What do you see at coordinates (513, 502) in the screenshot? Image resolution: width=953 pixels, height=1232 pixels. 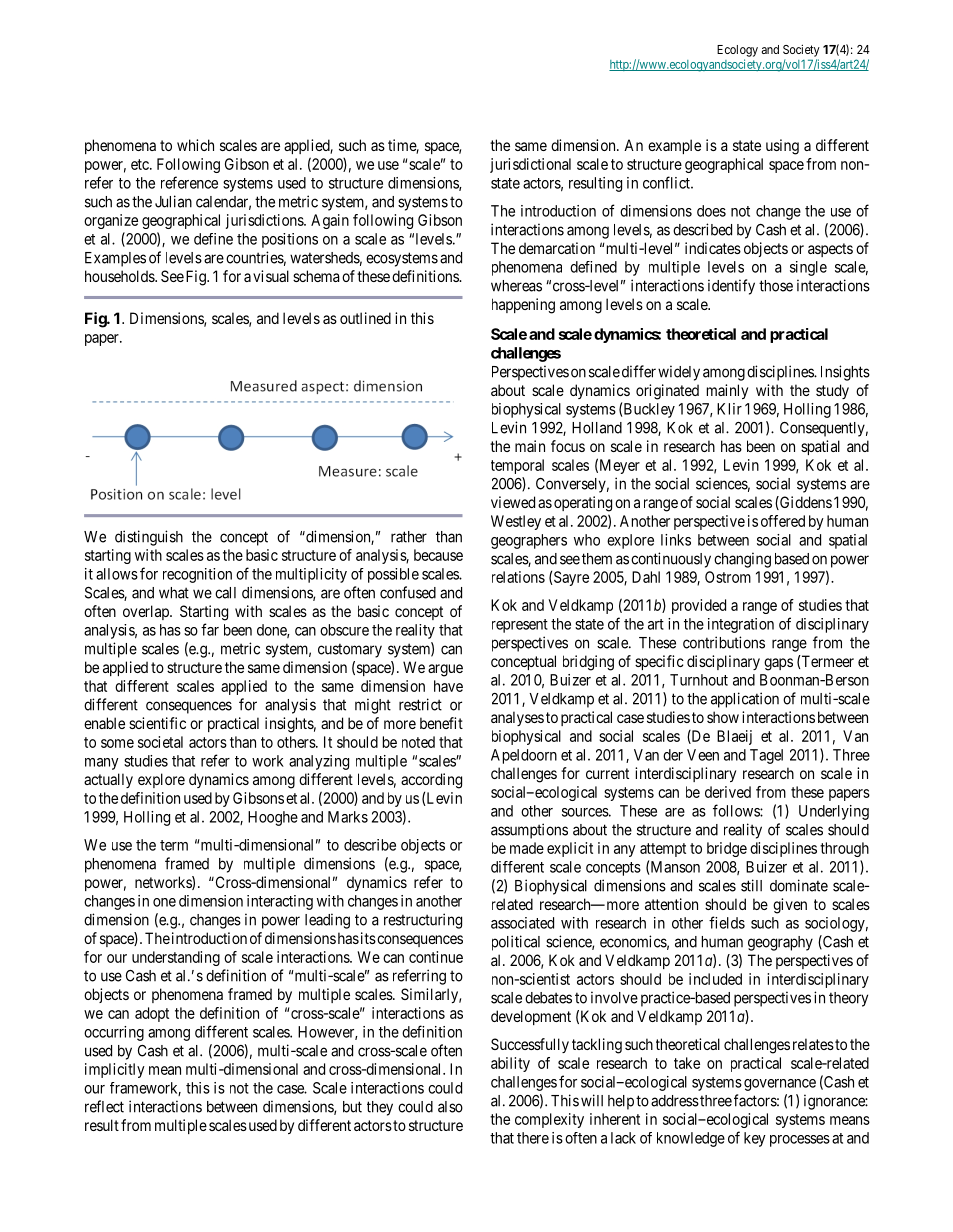 I see `viewed` at bounding box center [513, 502].
